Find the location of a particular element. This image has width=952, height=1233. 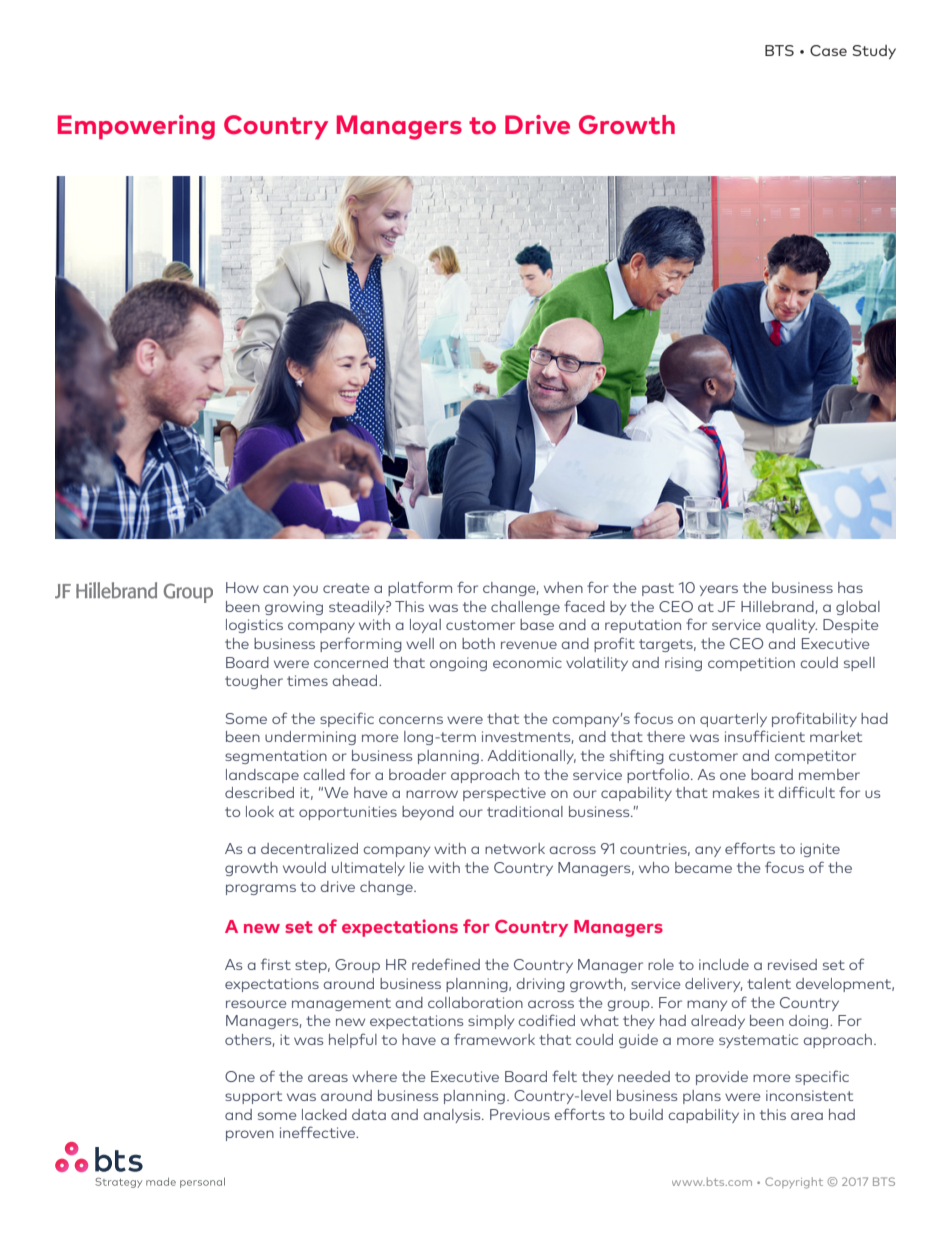

logistics is located at coordinates (254, 626).
